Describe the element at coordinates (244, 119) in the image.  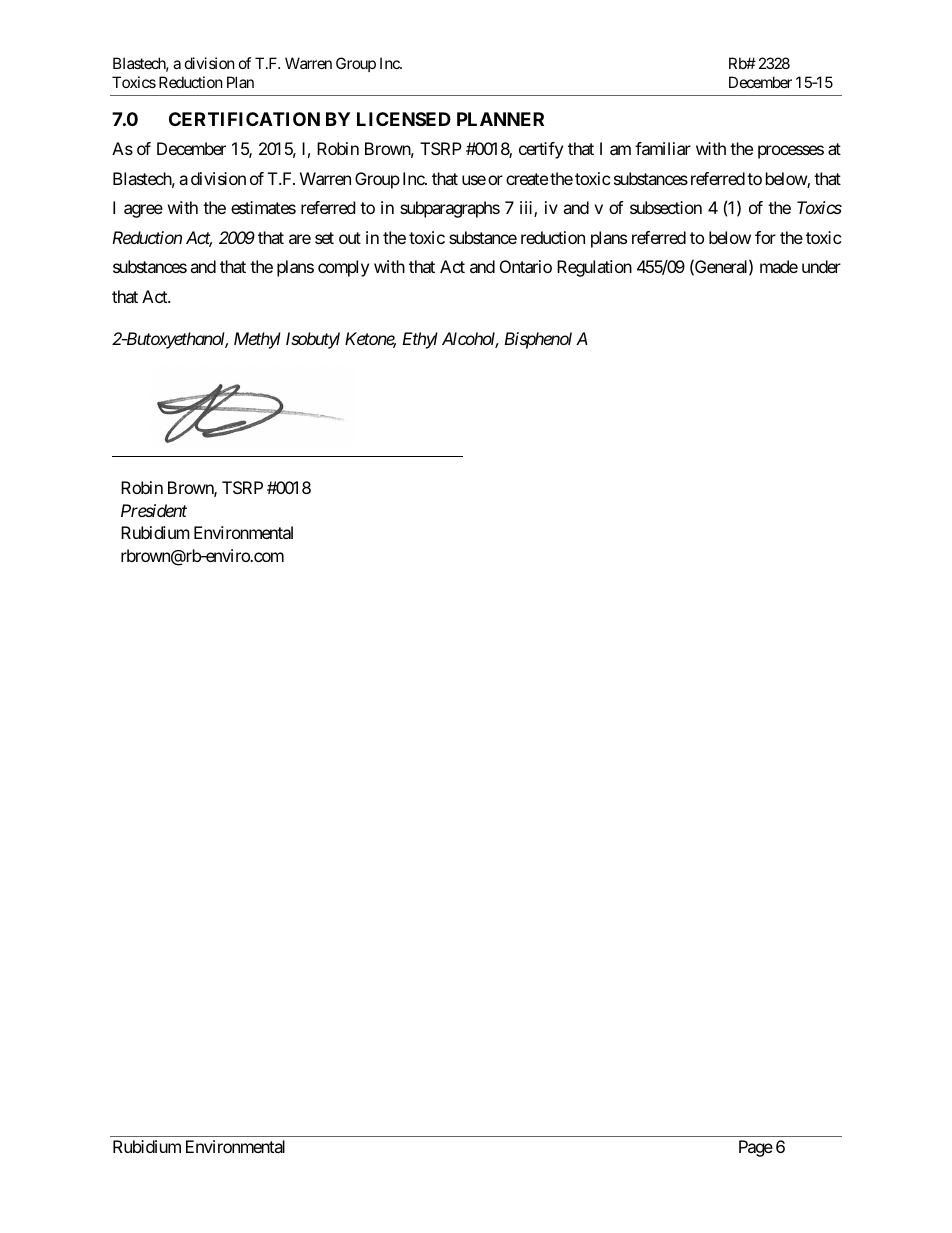
I see `CERTIFICATION` at that location.
